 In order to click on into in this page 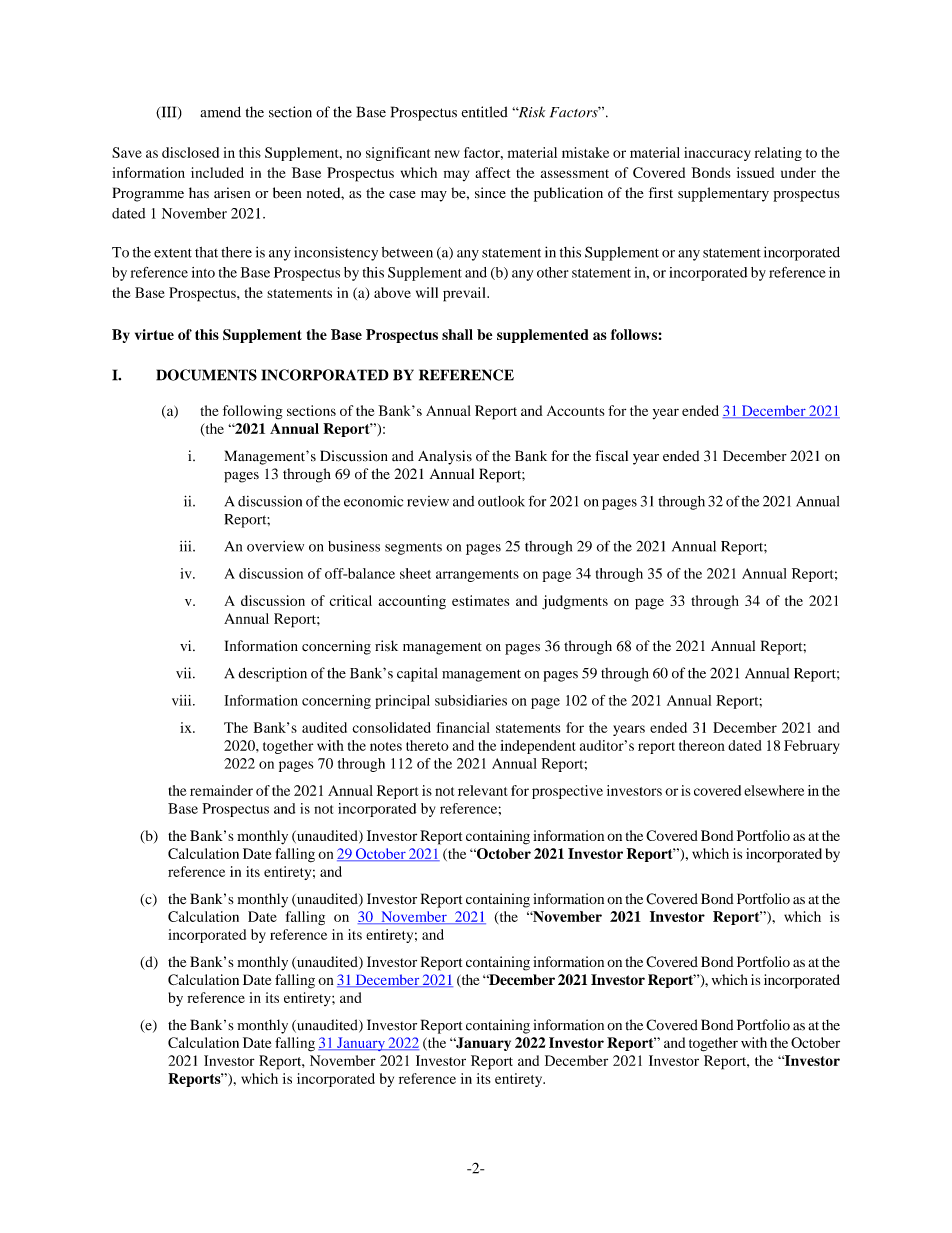, I will do `click(203, 272)`.
